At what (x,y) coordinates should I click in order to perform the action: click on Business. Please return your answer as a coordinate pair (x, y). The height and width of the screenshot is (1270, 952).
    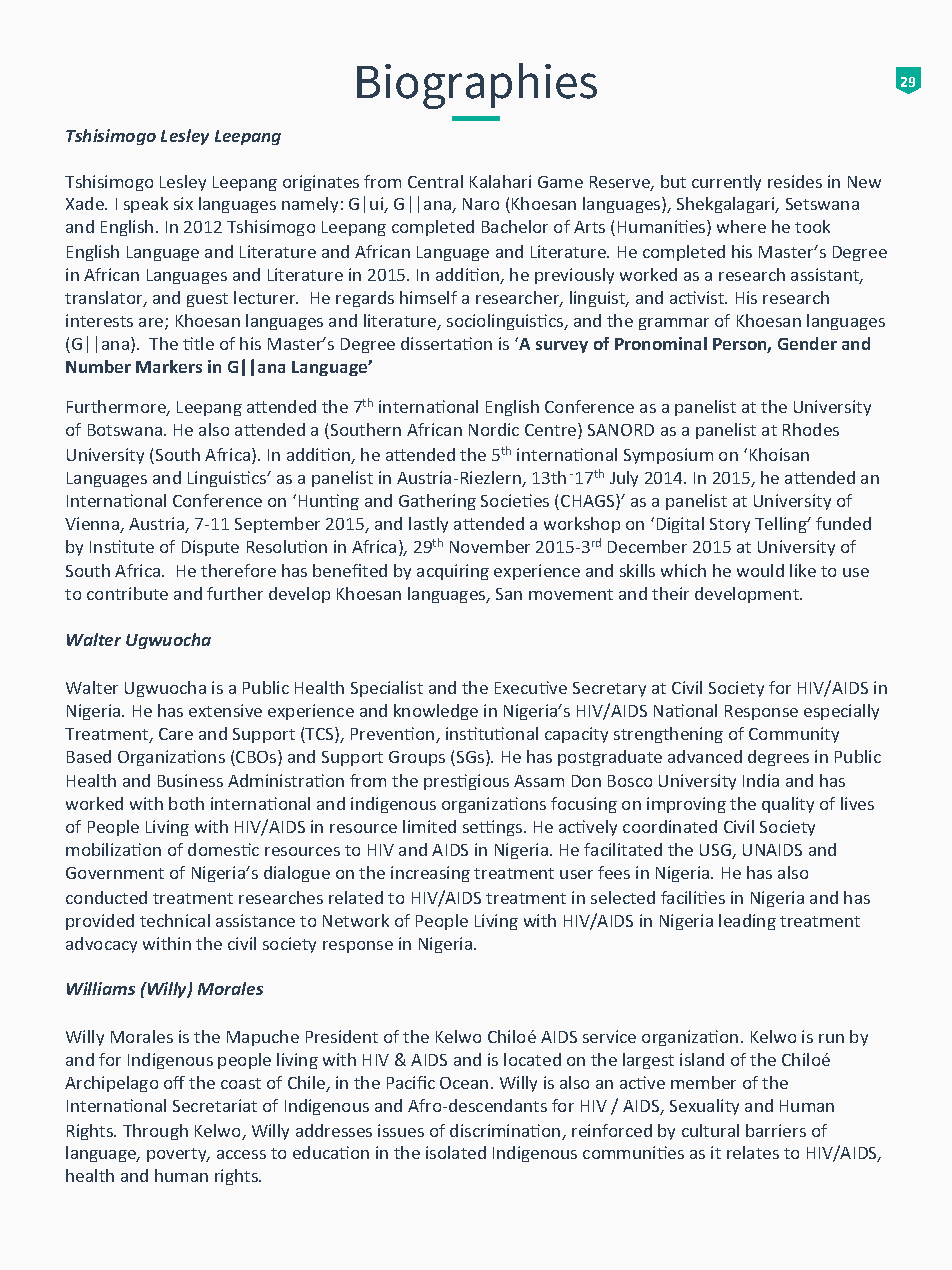
    Looking at the image, I should click on (190, 780).
